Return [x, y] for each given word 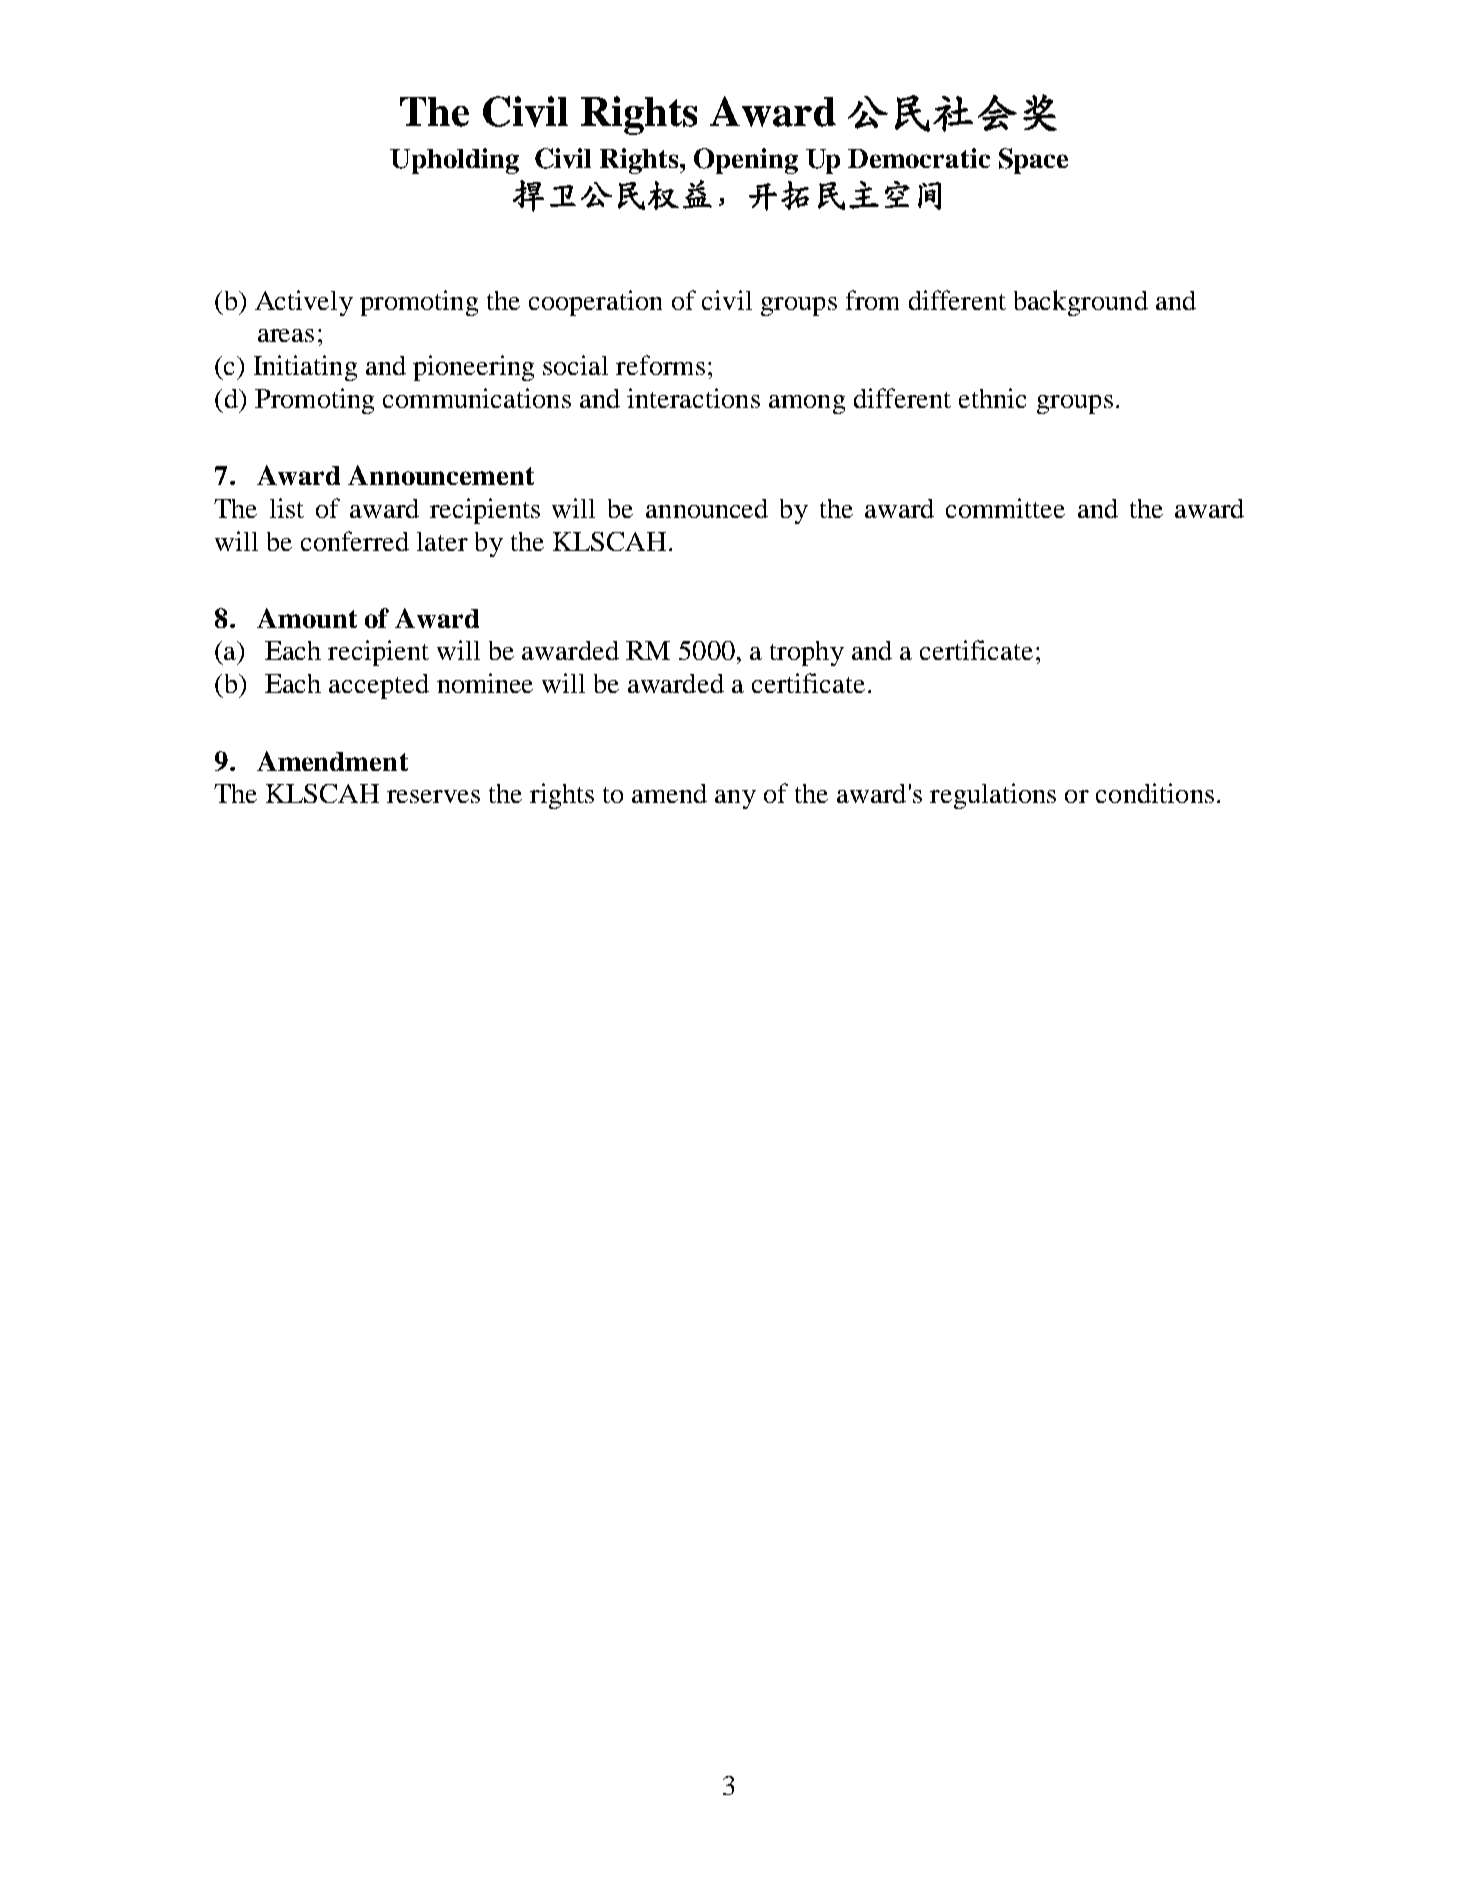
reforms [660, 365]
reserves [433, 796]
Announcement [441, 475]
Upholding [454, 161]
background [1081, 303]
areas [286, 335]
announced [707, 508]
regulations [993, 796]
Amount [307, 618]
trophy [807, 653]
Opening [746, 161]
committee [1005, 508]
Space [1033, 161]
